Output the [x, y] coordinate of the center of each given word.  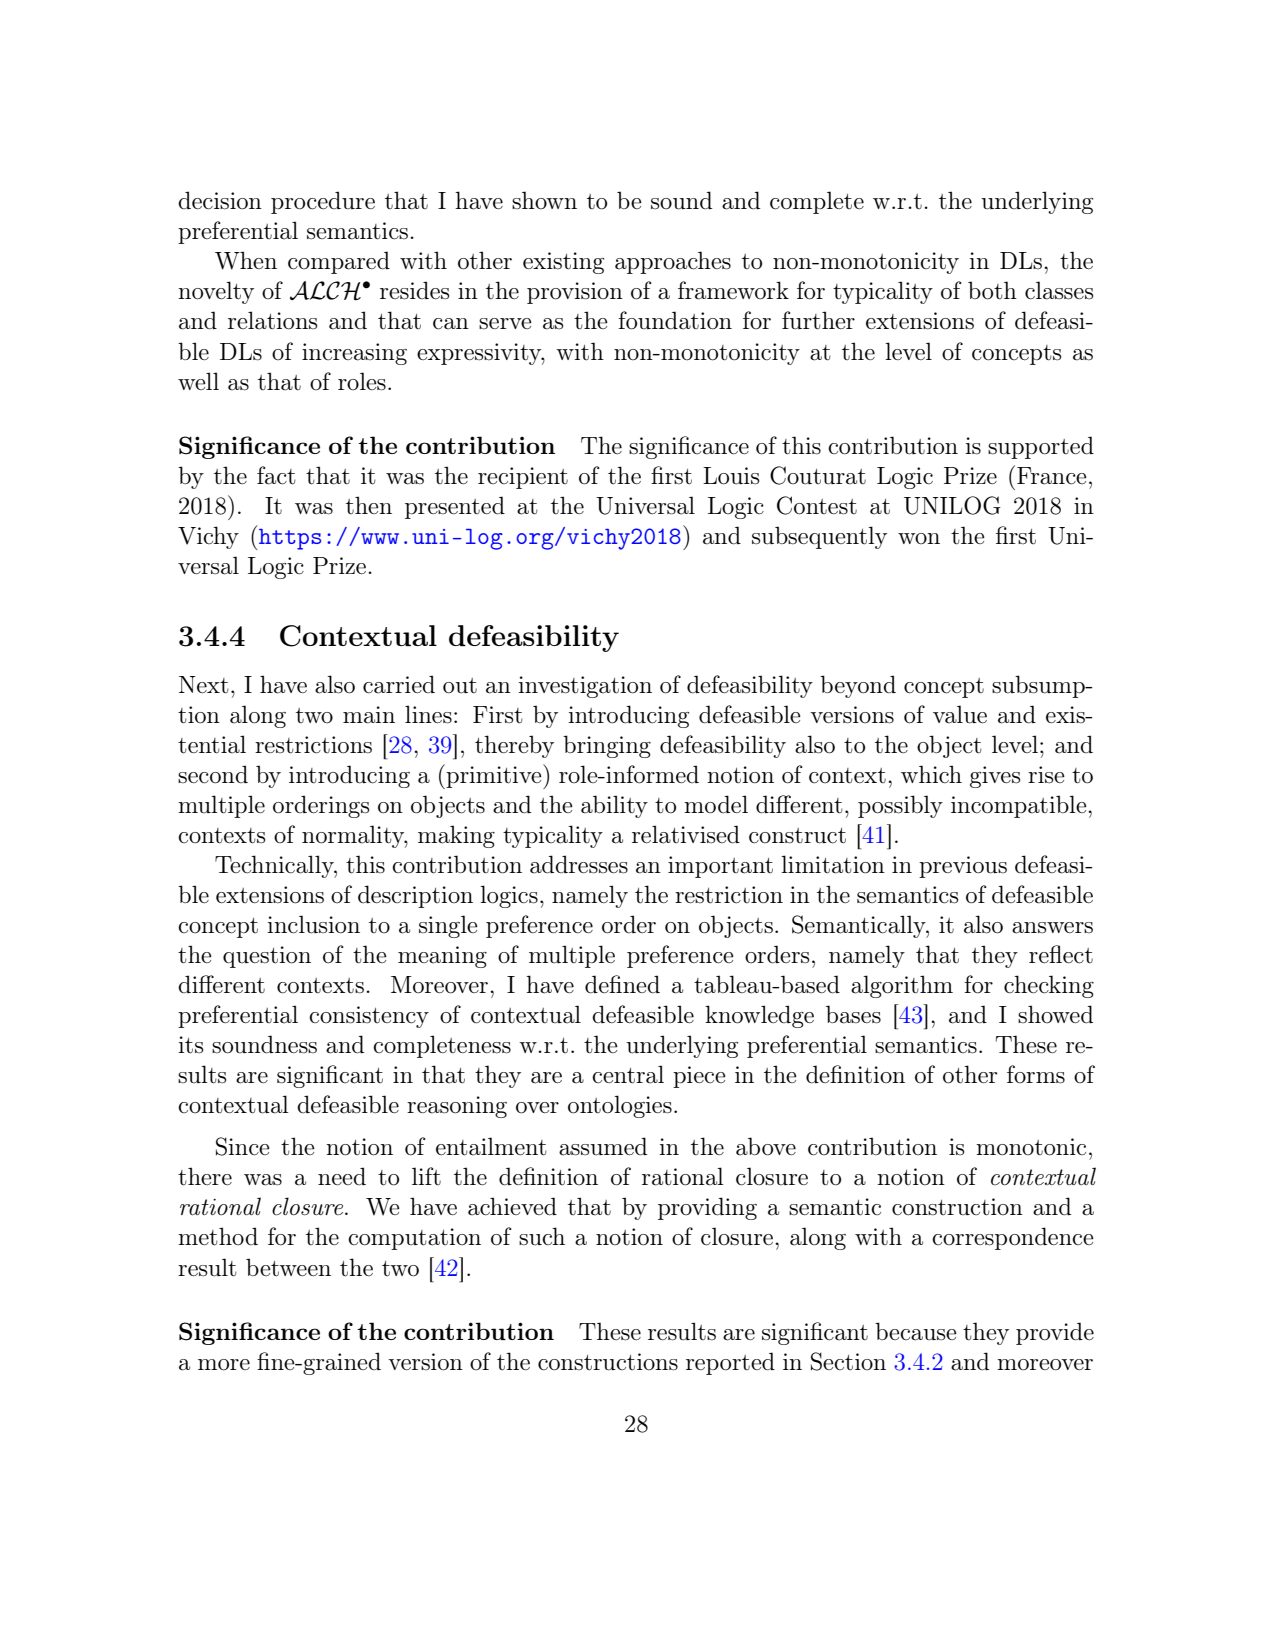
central [628, 1074]
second [213, 774]
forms [1036, 1074]
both [992, 290]
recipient [523, 478]
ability [614, 806]
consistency [369, 1017]
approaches [673, 262]
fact [276, 475]
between [288, 1267]
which [931, 774]
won [919, 538]
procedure [323, 202]
